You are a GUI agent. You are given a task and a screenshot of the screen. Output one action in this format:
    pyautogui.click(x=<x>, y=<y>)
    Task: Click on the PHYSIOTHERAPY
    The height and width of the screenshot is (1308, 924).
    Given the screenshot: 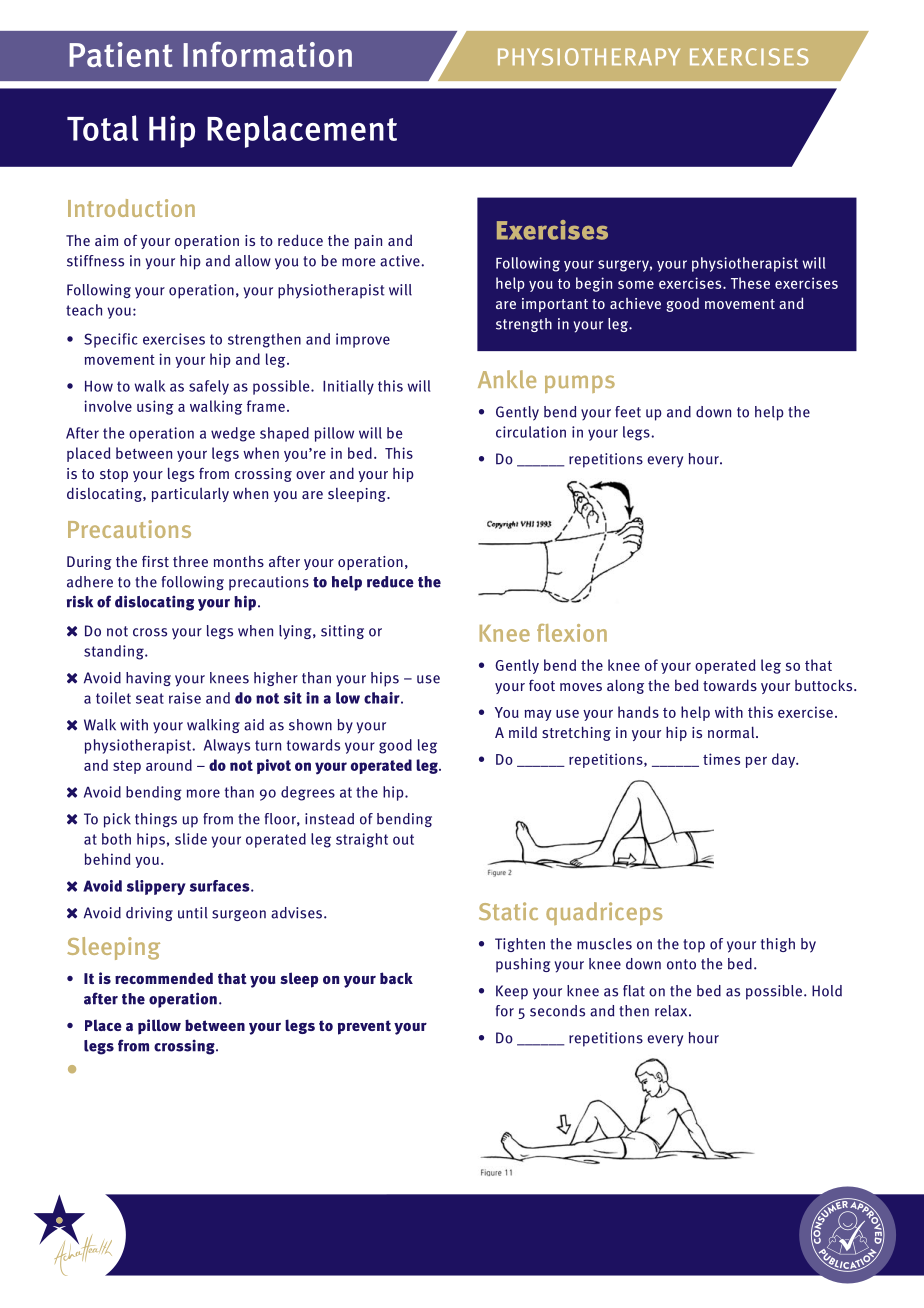 What is the action you would take?
    pyautogui.click(x=589, y=57)
